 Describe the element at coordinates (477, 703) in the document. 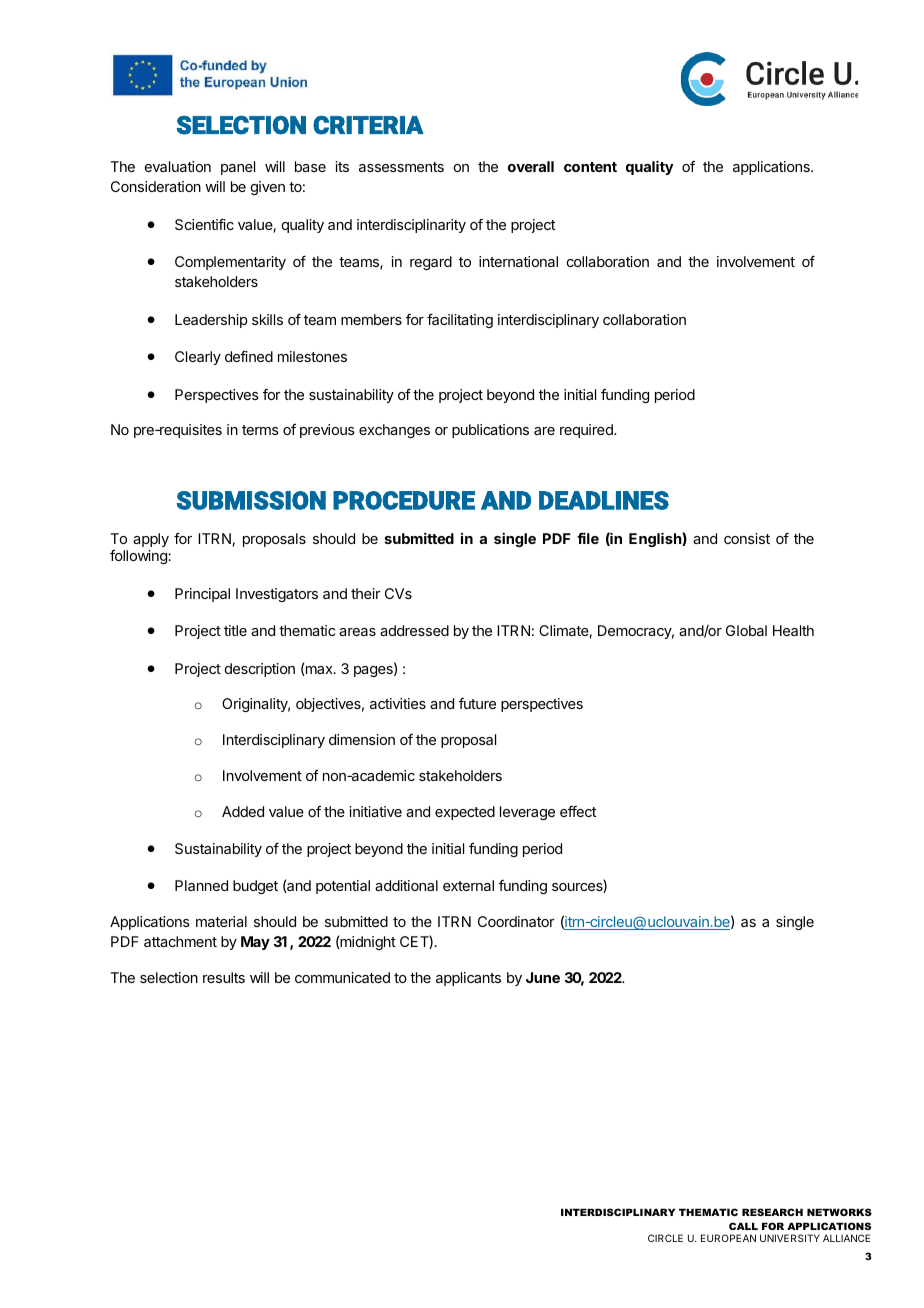

I see `future` at that location.
